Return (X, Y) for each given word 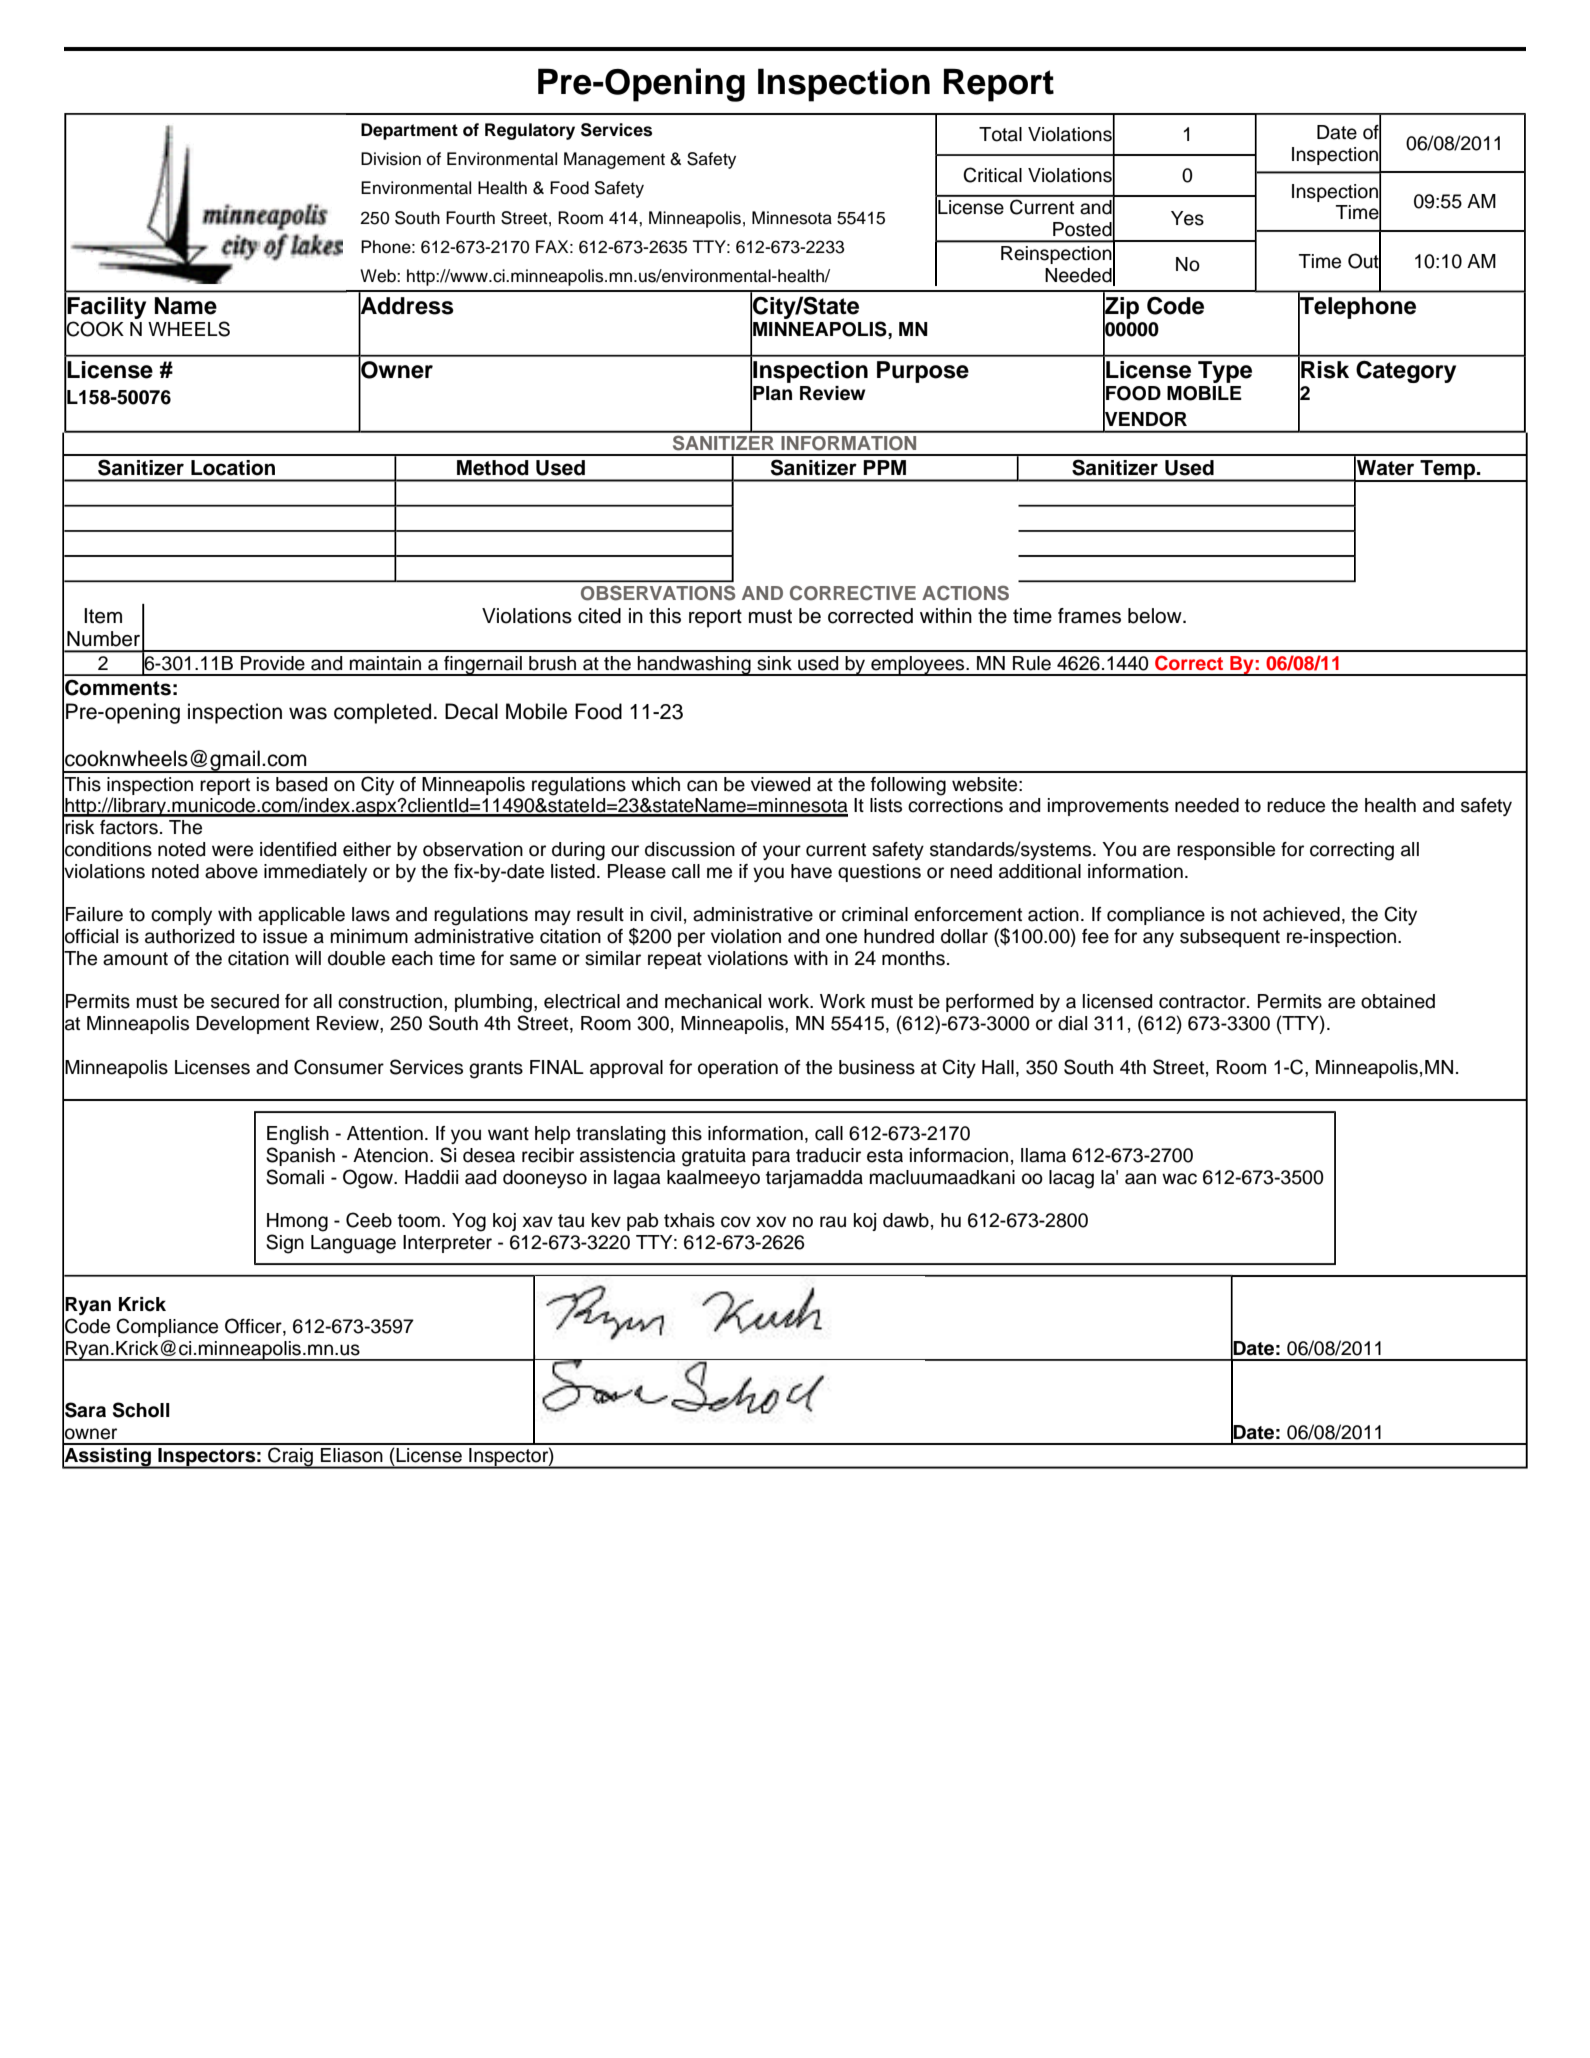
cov (736, 1222)
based (301, 784)
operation (738, 1069)
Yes (1187, 218)
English (298, 1135)
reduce (1296, 805)
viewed (780, 784)
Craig (290, 1458)
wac (1179, 1179)
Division (391, 159)
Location (233, 468)
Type (1225, 372)
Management (614, 160)
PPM (884, 467)
